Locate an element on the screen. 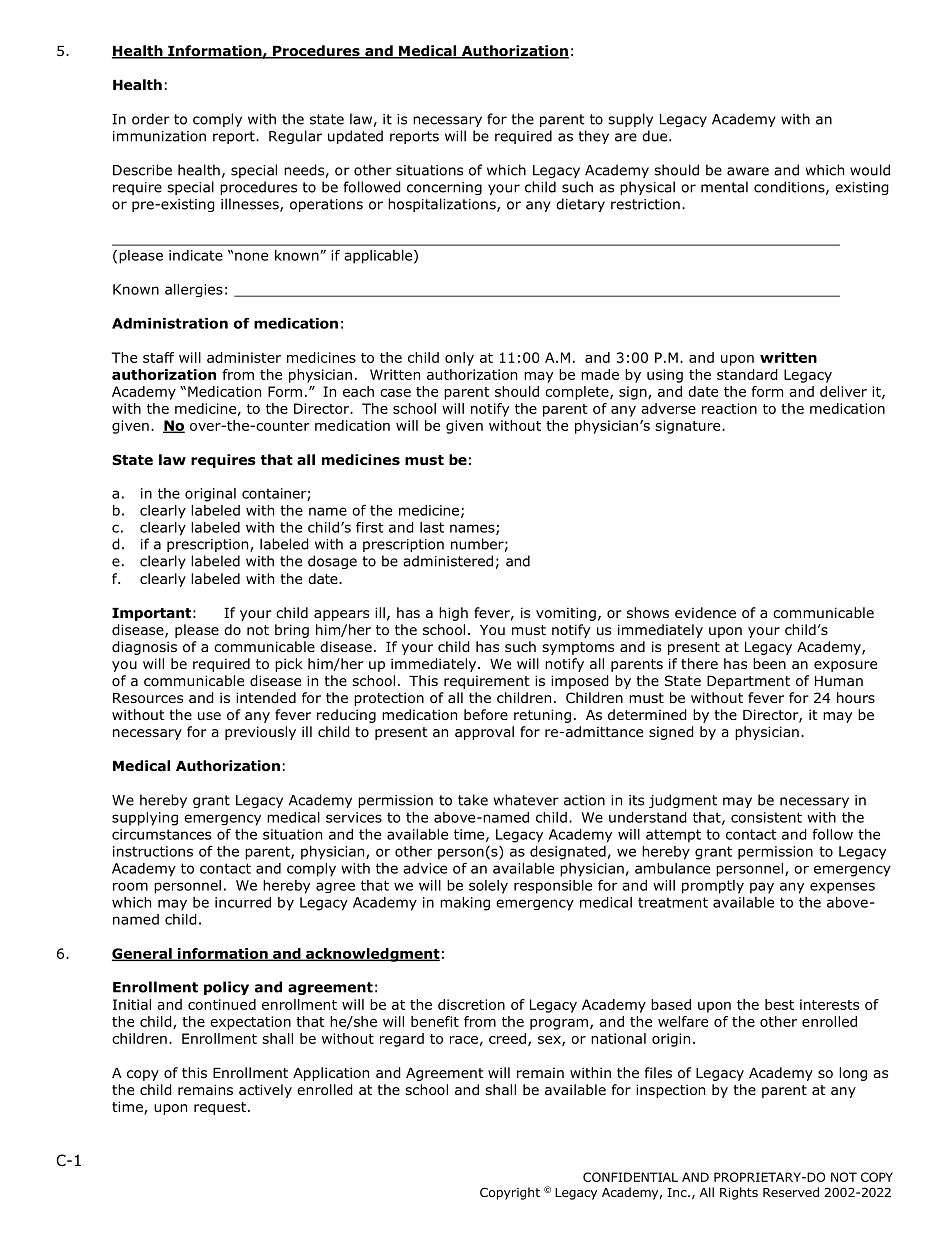 This screenshot has width=952, height=1233. only is located at coordinates (459, 359).
